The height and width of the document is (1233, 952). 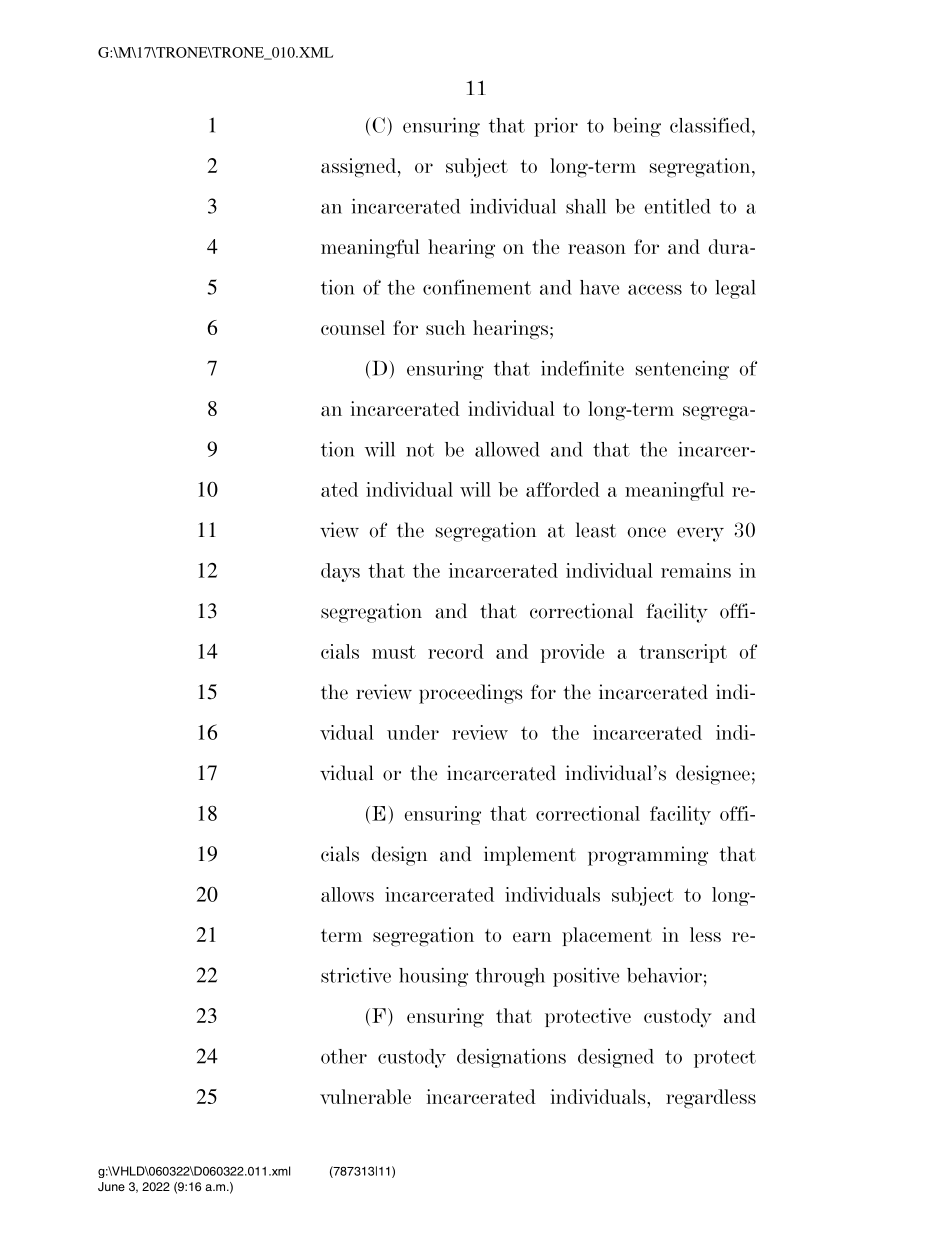 What do you see at coordinates (556, 127) in the document?
I see `prior` at bounding box center [556, 127].
